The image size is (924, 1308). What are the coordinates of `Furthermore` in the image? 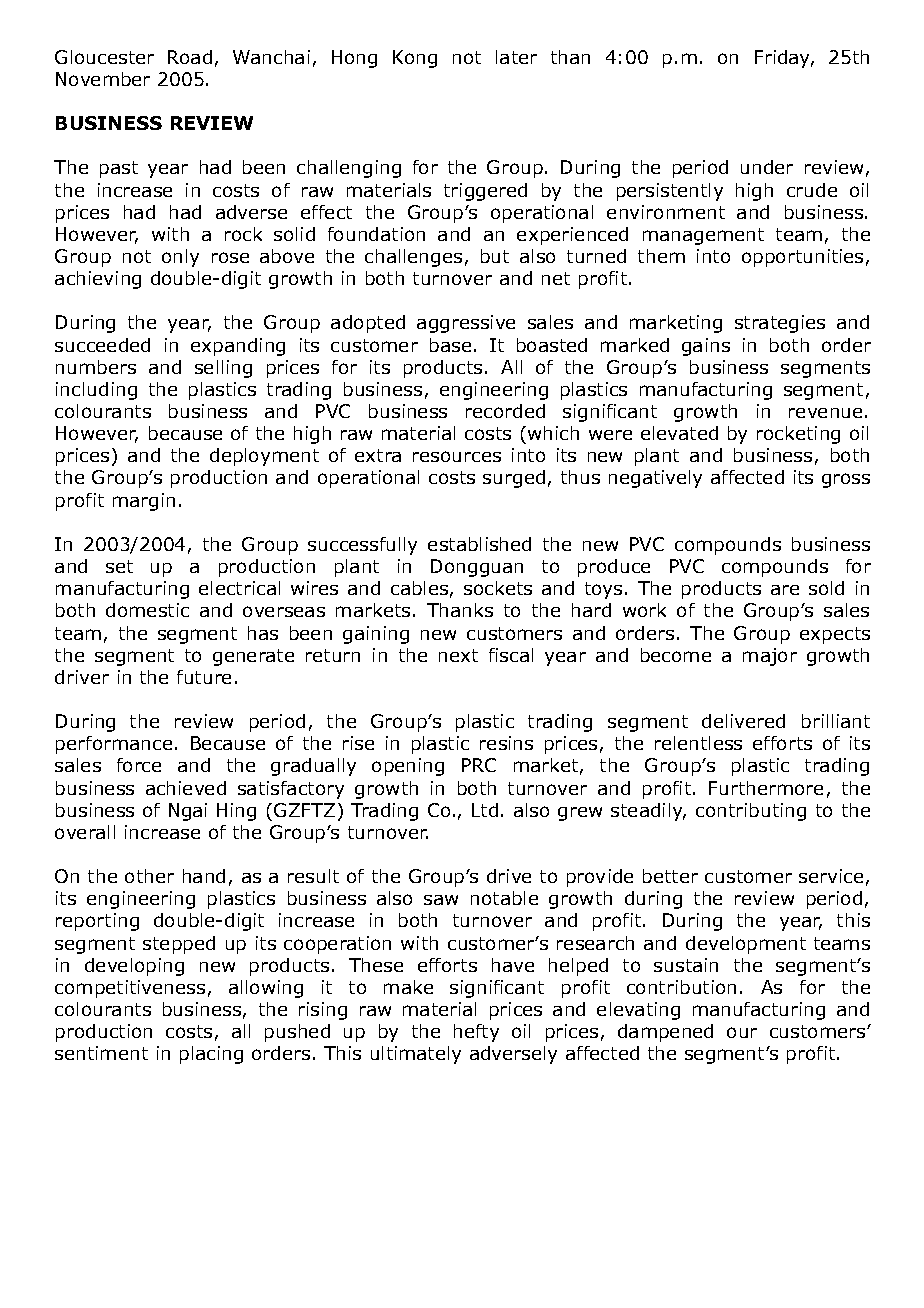 It's located at (766, 788).
